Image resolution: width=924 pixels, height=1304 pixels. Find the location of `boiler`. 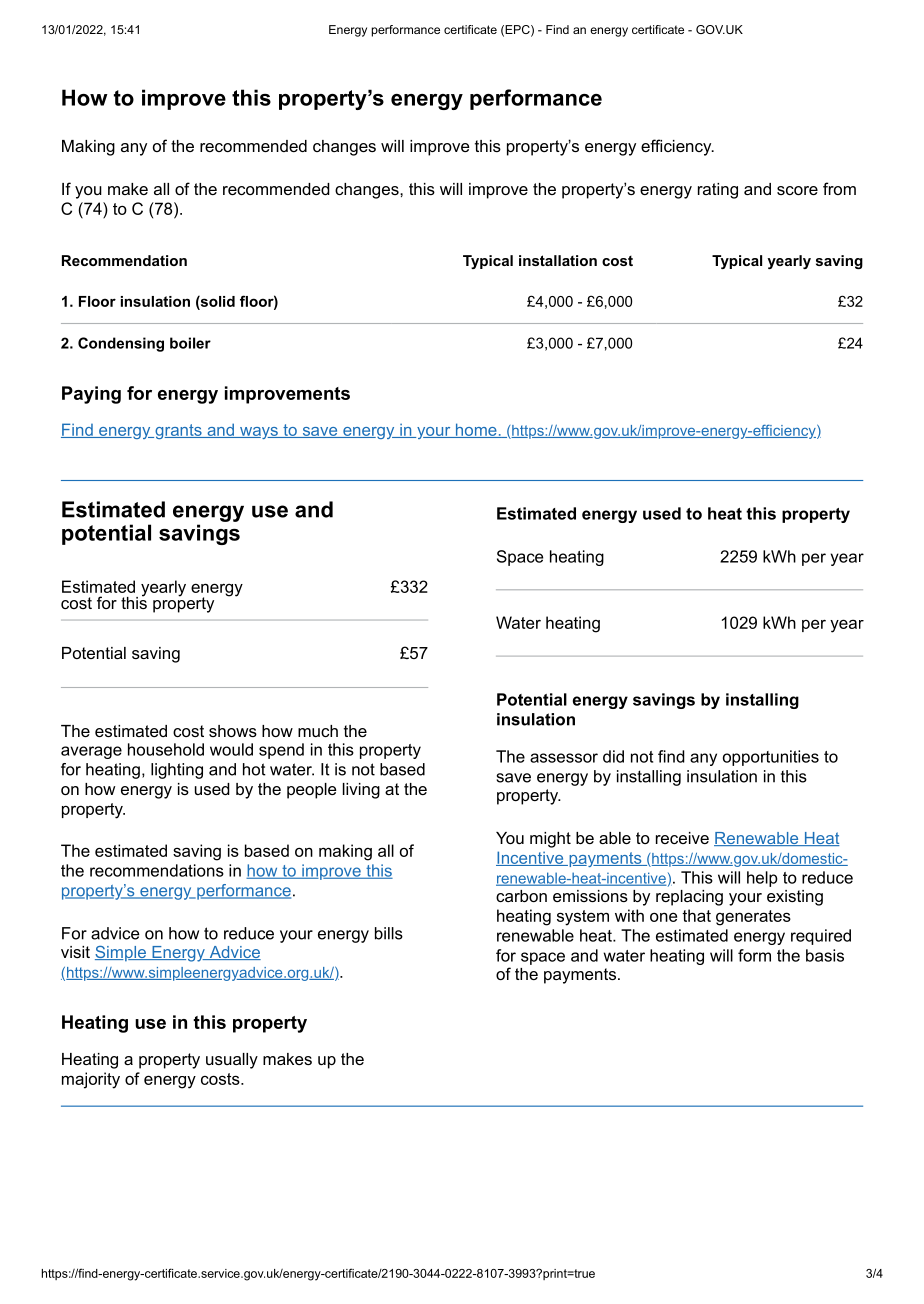

boiler is located at coordinates (190, 343).
